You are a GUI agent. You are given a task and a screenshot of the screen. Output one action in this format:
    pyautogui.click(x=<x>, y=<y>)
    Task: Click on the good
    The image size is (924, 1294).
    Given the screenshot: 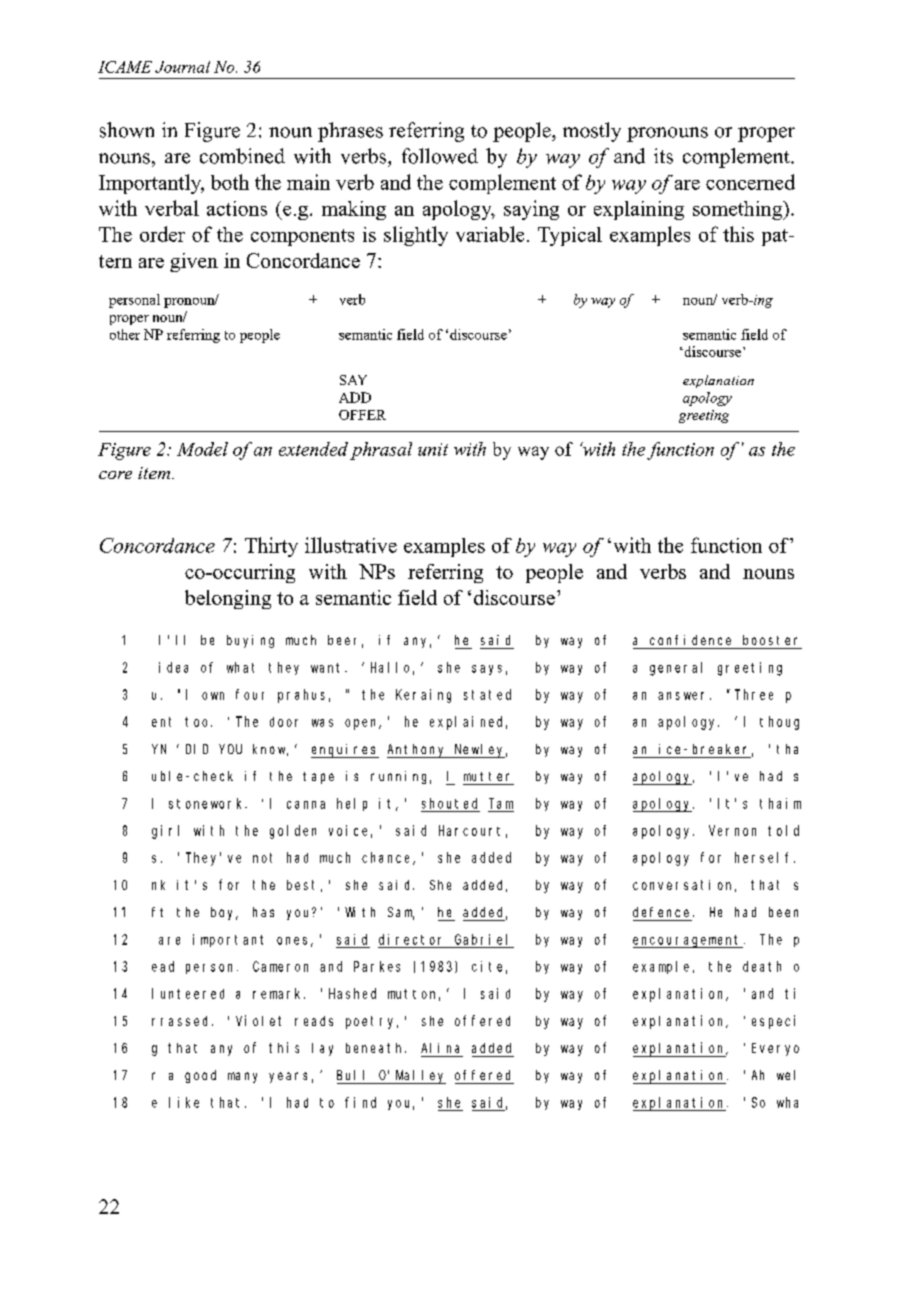 What is the action you would take?
    pyautogui.click(x=200, y=1076)
